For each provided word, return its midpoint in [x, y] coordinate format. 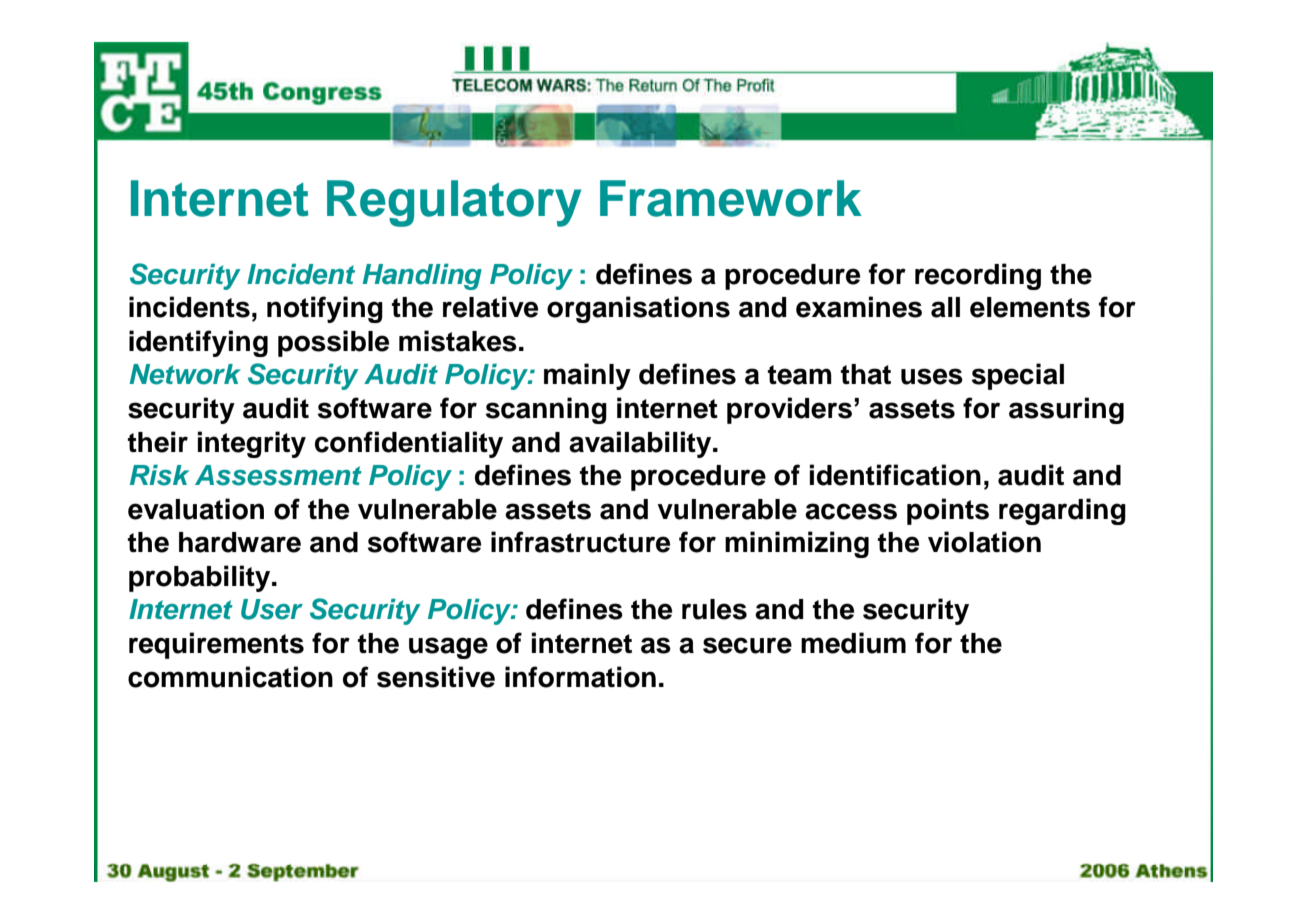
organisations [638, 309]
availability [641, 444]
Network [185, 374]
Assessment [278, 475]
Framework [731, 198]
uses [932, 376]
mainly [587, 376]
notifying [325, 309]
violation [984, 542]
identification [895, 475]
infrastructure [580, 542]
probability [201, 578]
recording [978, 276]
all [945, 307]
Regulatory [454, 203]
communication [230, 677]
